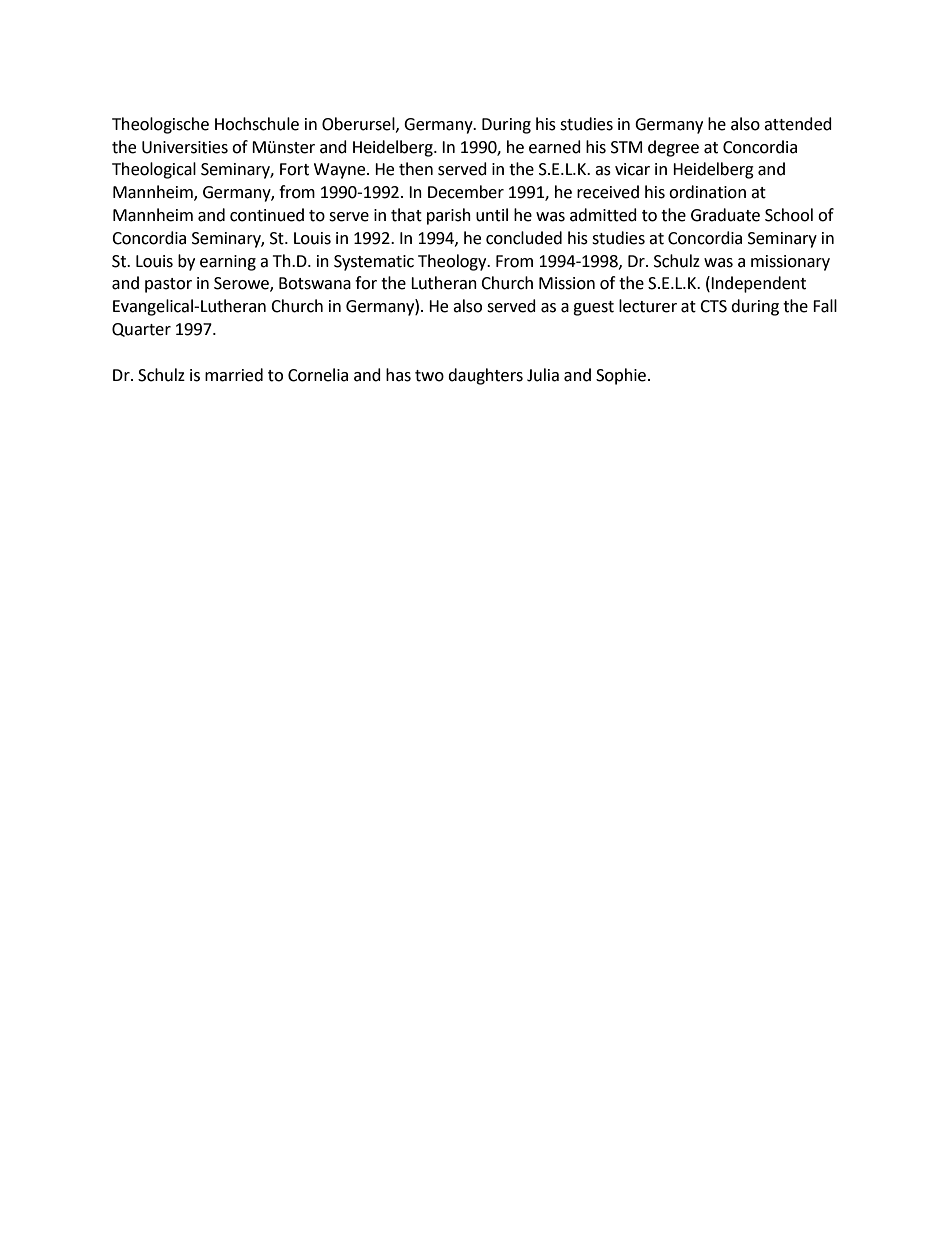 Image resolution: width=952 pixels, height=1233 pixels. Describe the element at coordinates (485, 376) in the page. I see `daughters` at that location.
